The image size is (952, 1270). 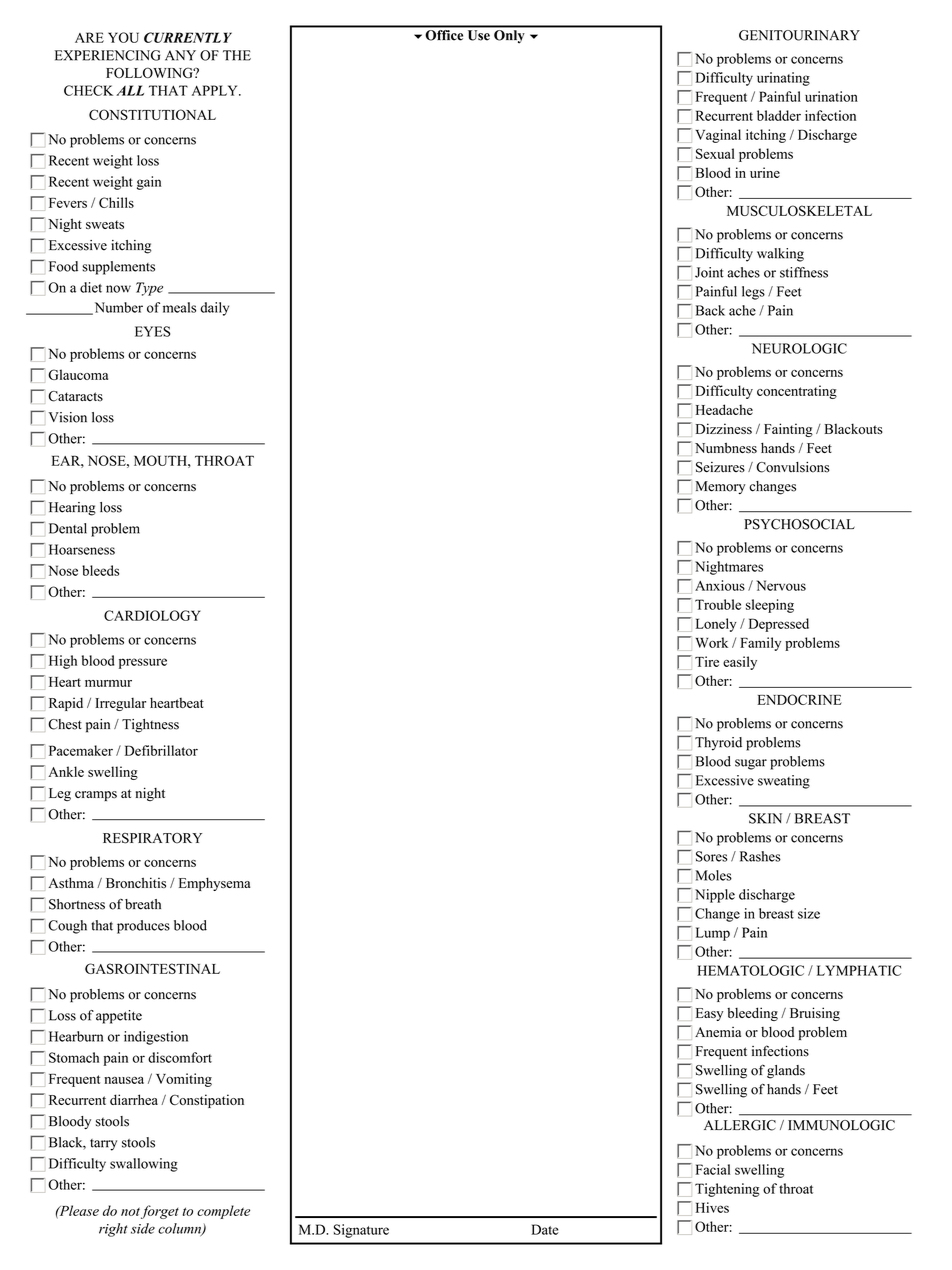 What do you see at coordinates (160, 1212) in the screenshot?
I see `forget` at bounding box center [160, 1212].
